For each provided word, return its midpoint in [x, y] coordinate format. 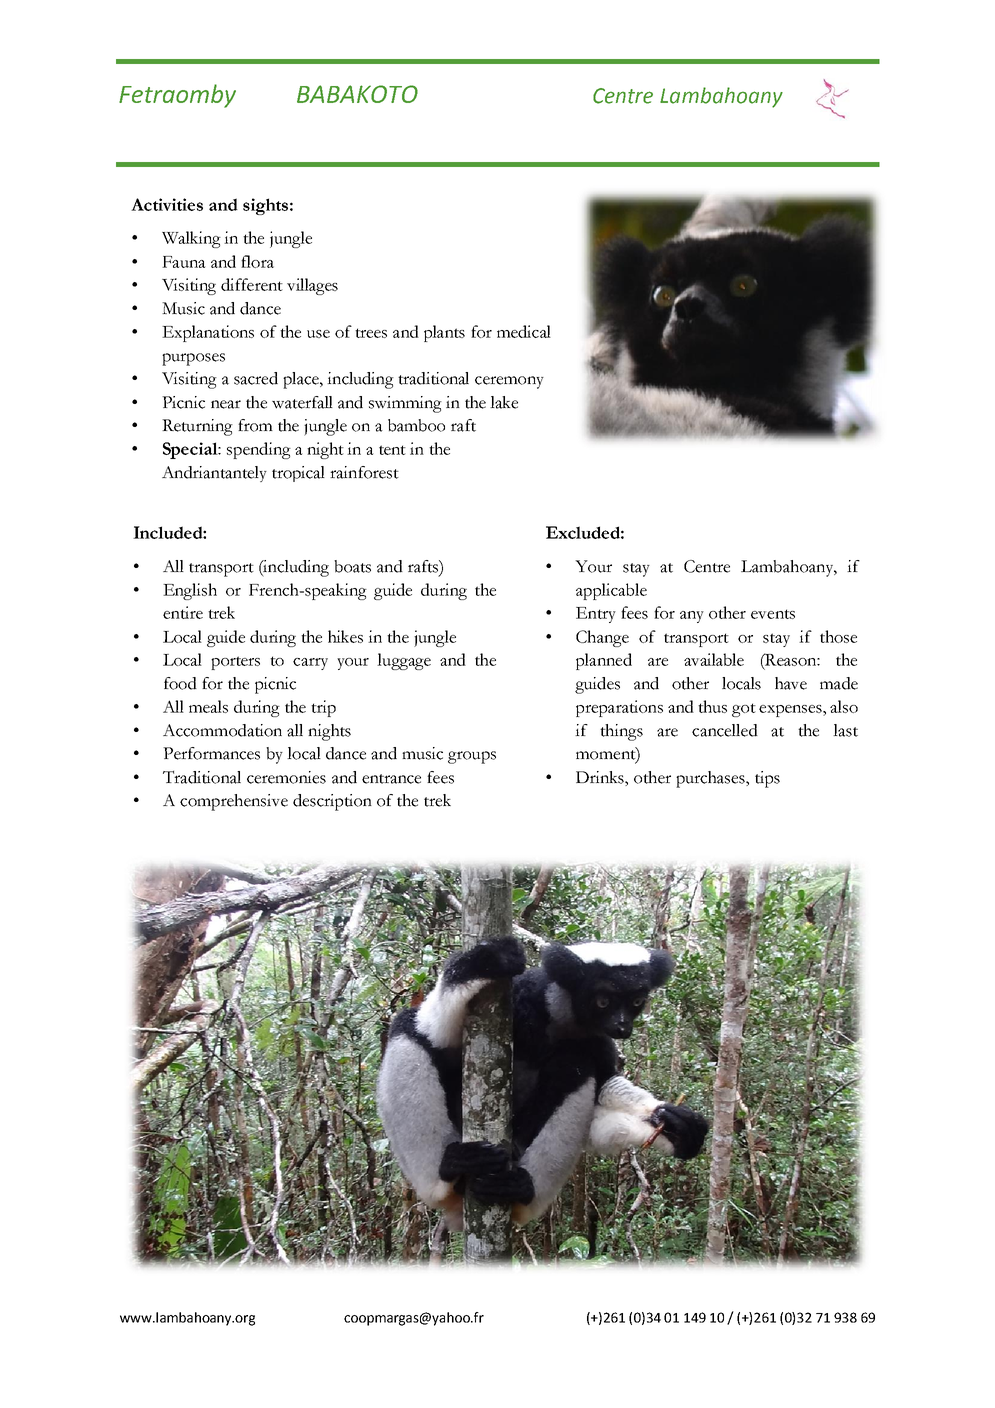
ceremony [509, 382]
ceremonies [286, 777]
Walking [191, 239]
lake [504, 402]
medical [524, 331]
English [190, 591]
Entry [596, 615]
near [226, 404]
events [773, 614]
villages [312, 286]
